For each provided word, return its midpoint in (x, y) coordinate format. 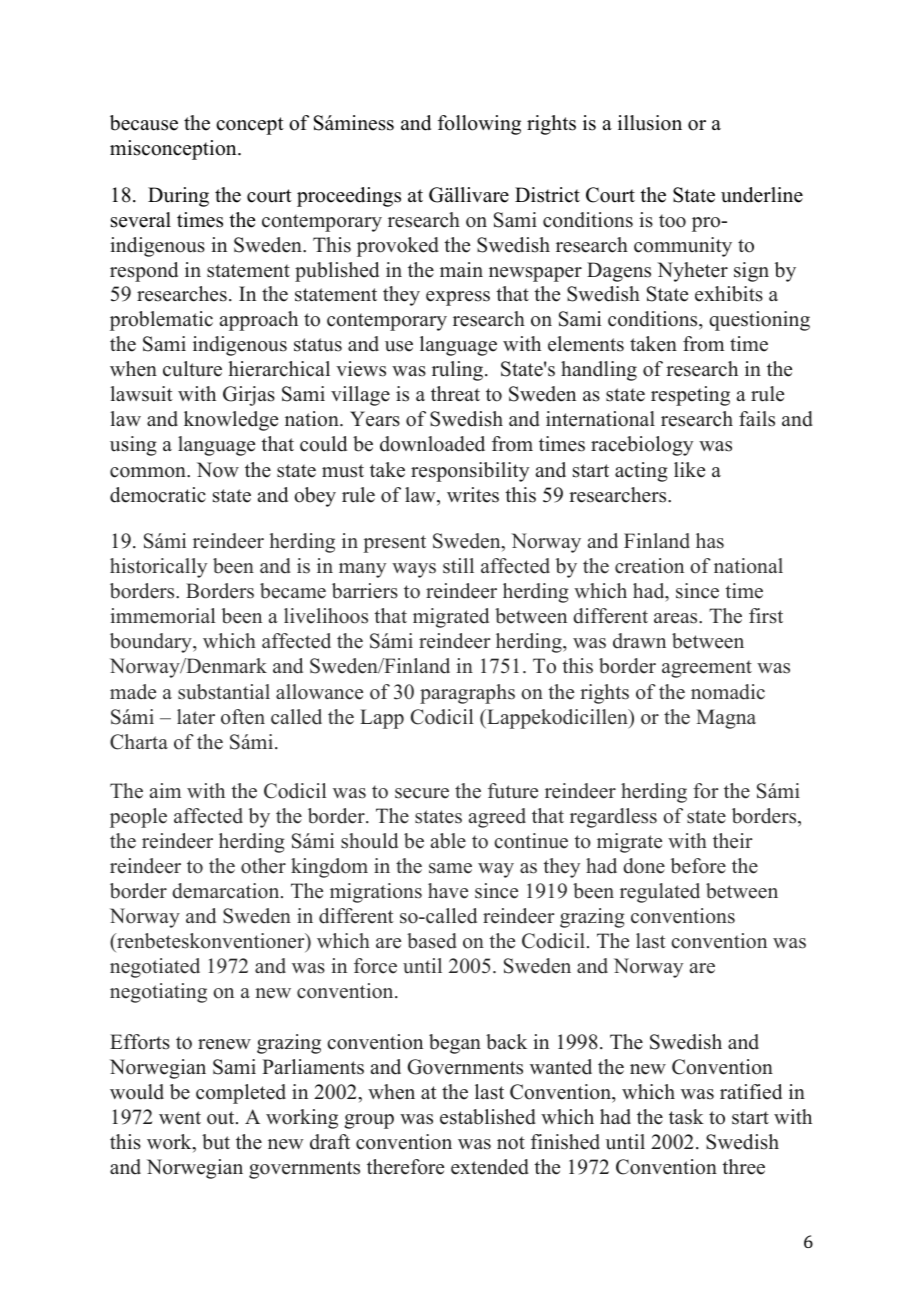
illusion (650, 123)
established (488, 1117)
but (216, 1142)
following (479, 125)
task (686, 1117)
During (178, 197)
